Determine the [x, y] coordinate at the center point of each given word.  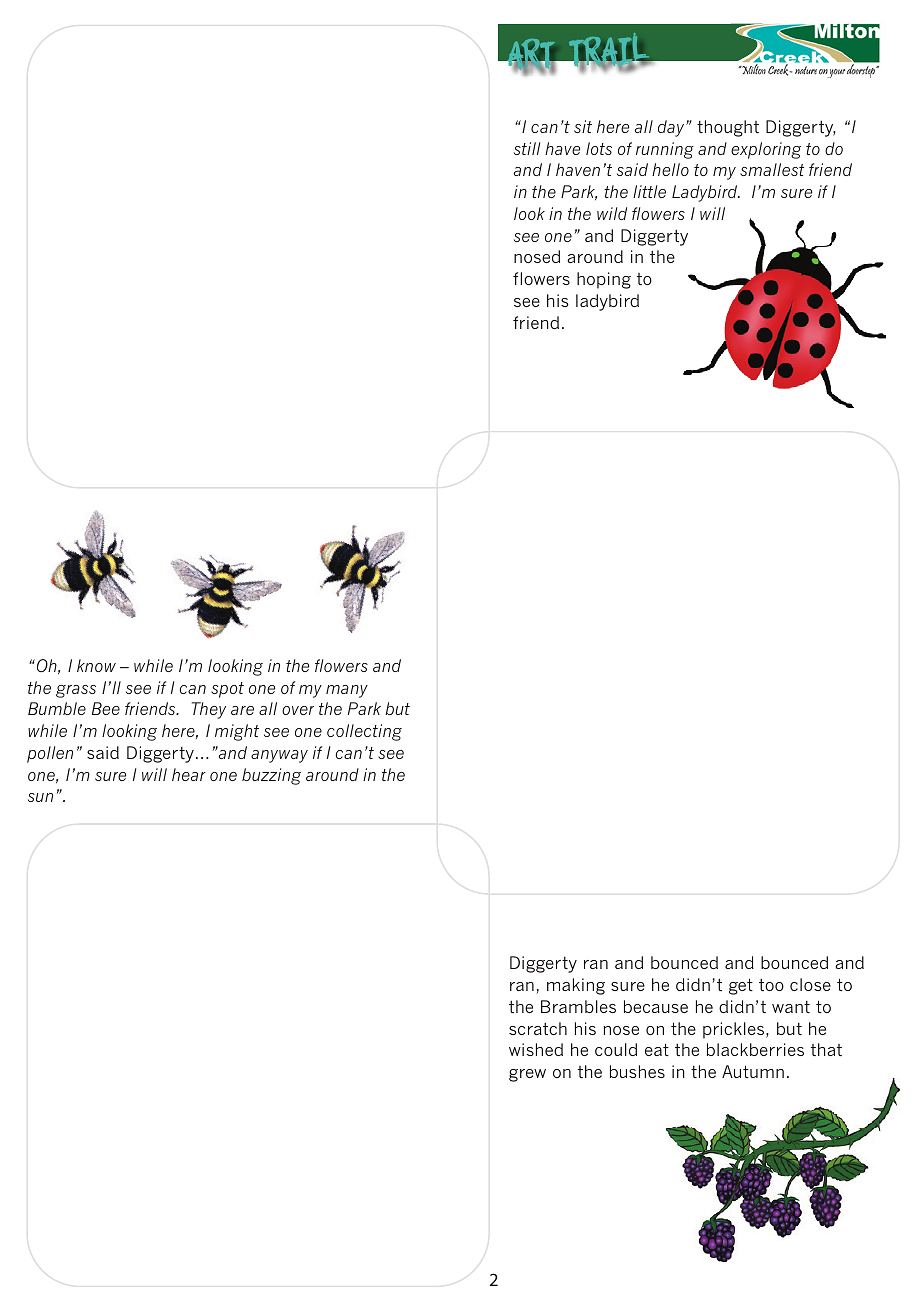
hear [189, 774]
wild [612, 213]
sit [583, 126]
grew [527, 1075]
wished [536, 1049]
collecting [364, 732]
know [96, 665]
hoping [604, 280]
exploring [766, 150]
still [527, 148]
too [771, 985]
